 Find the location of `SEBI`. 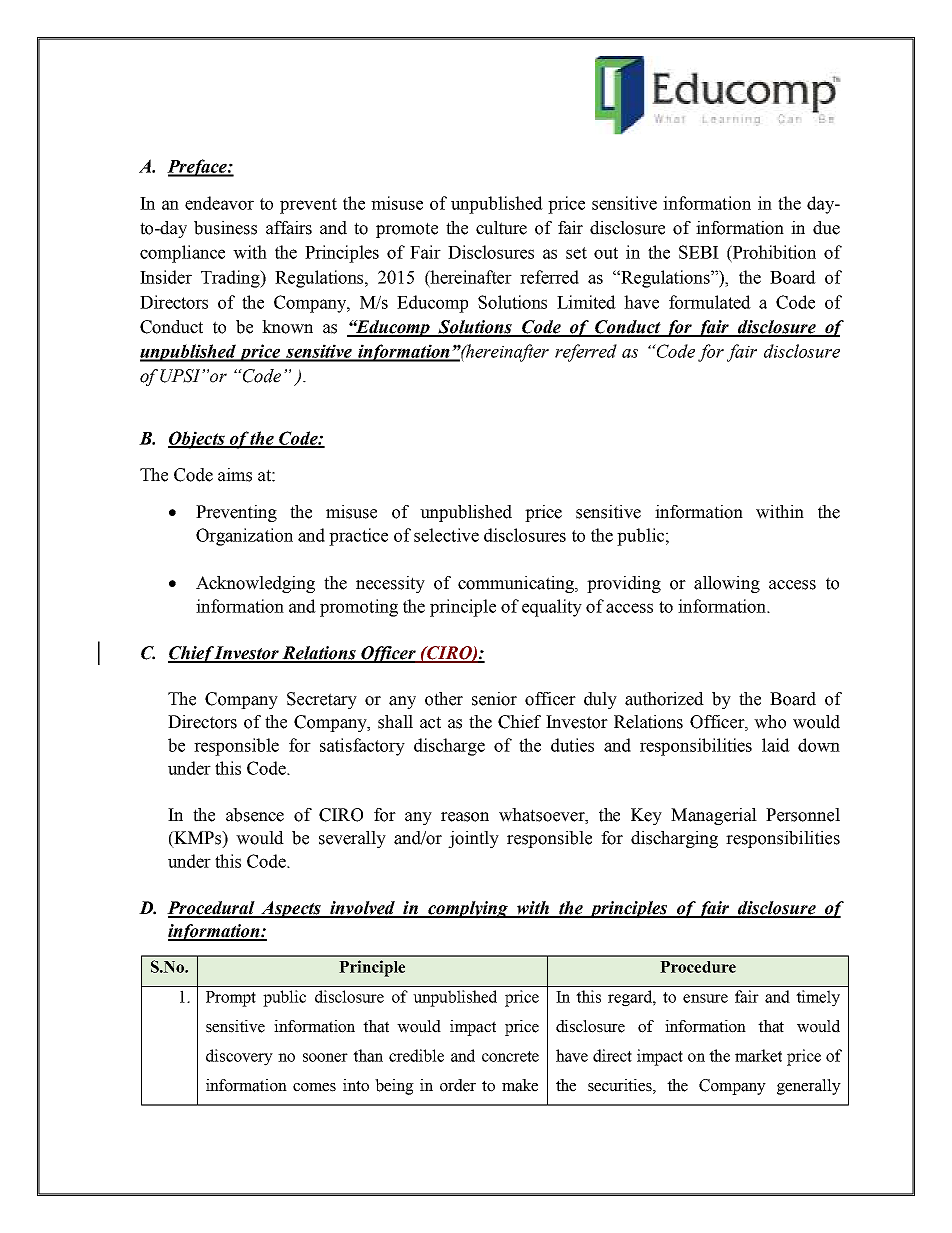

SEBI is located at coordinates (699, 252).
